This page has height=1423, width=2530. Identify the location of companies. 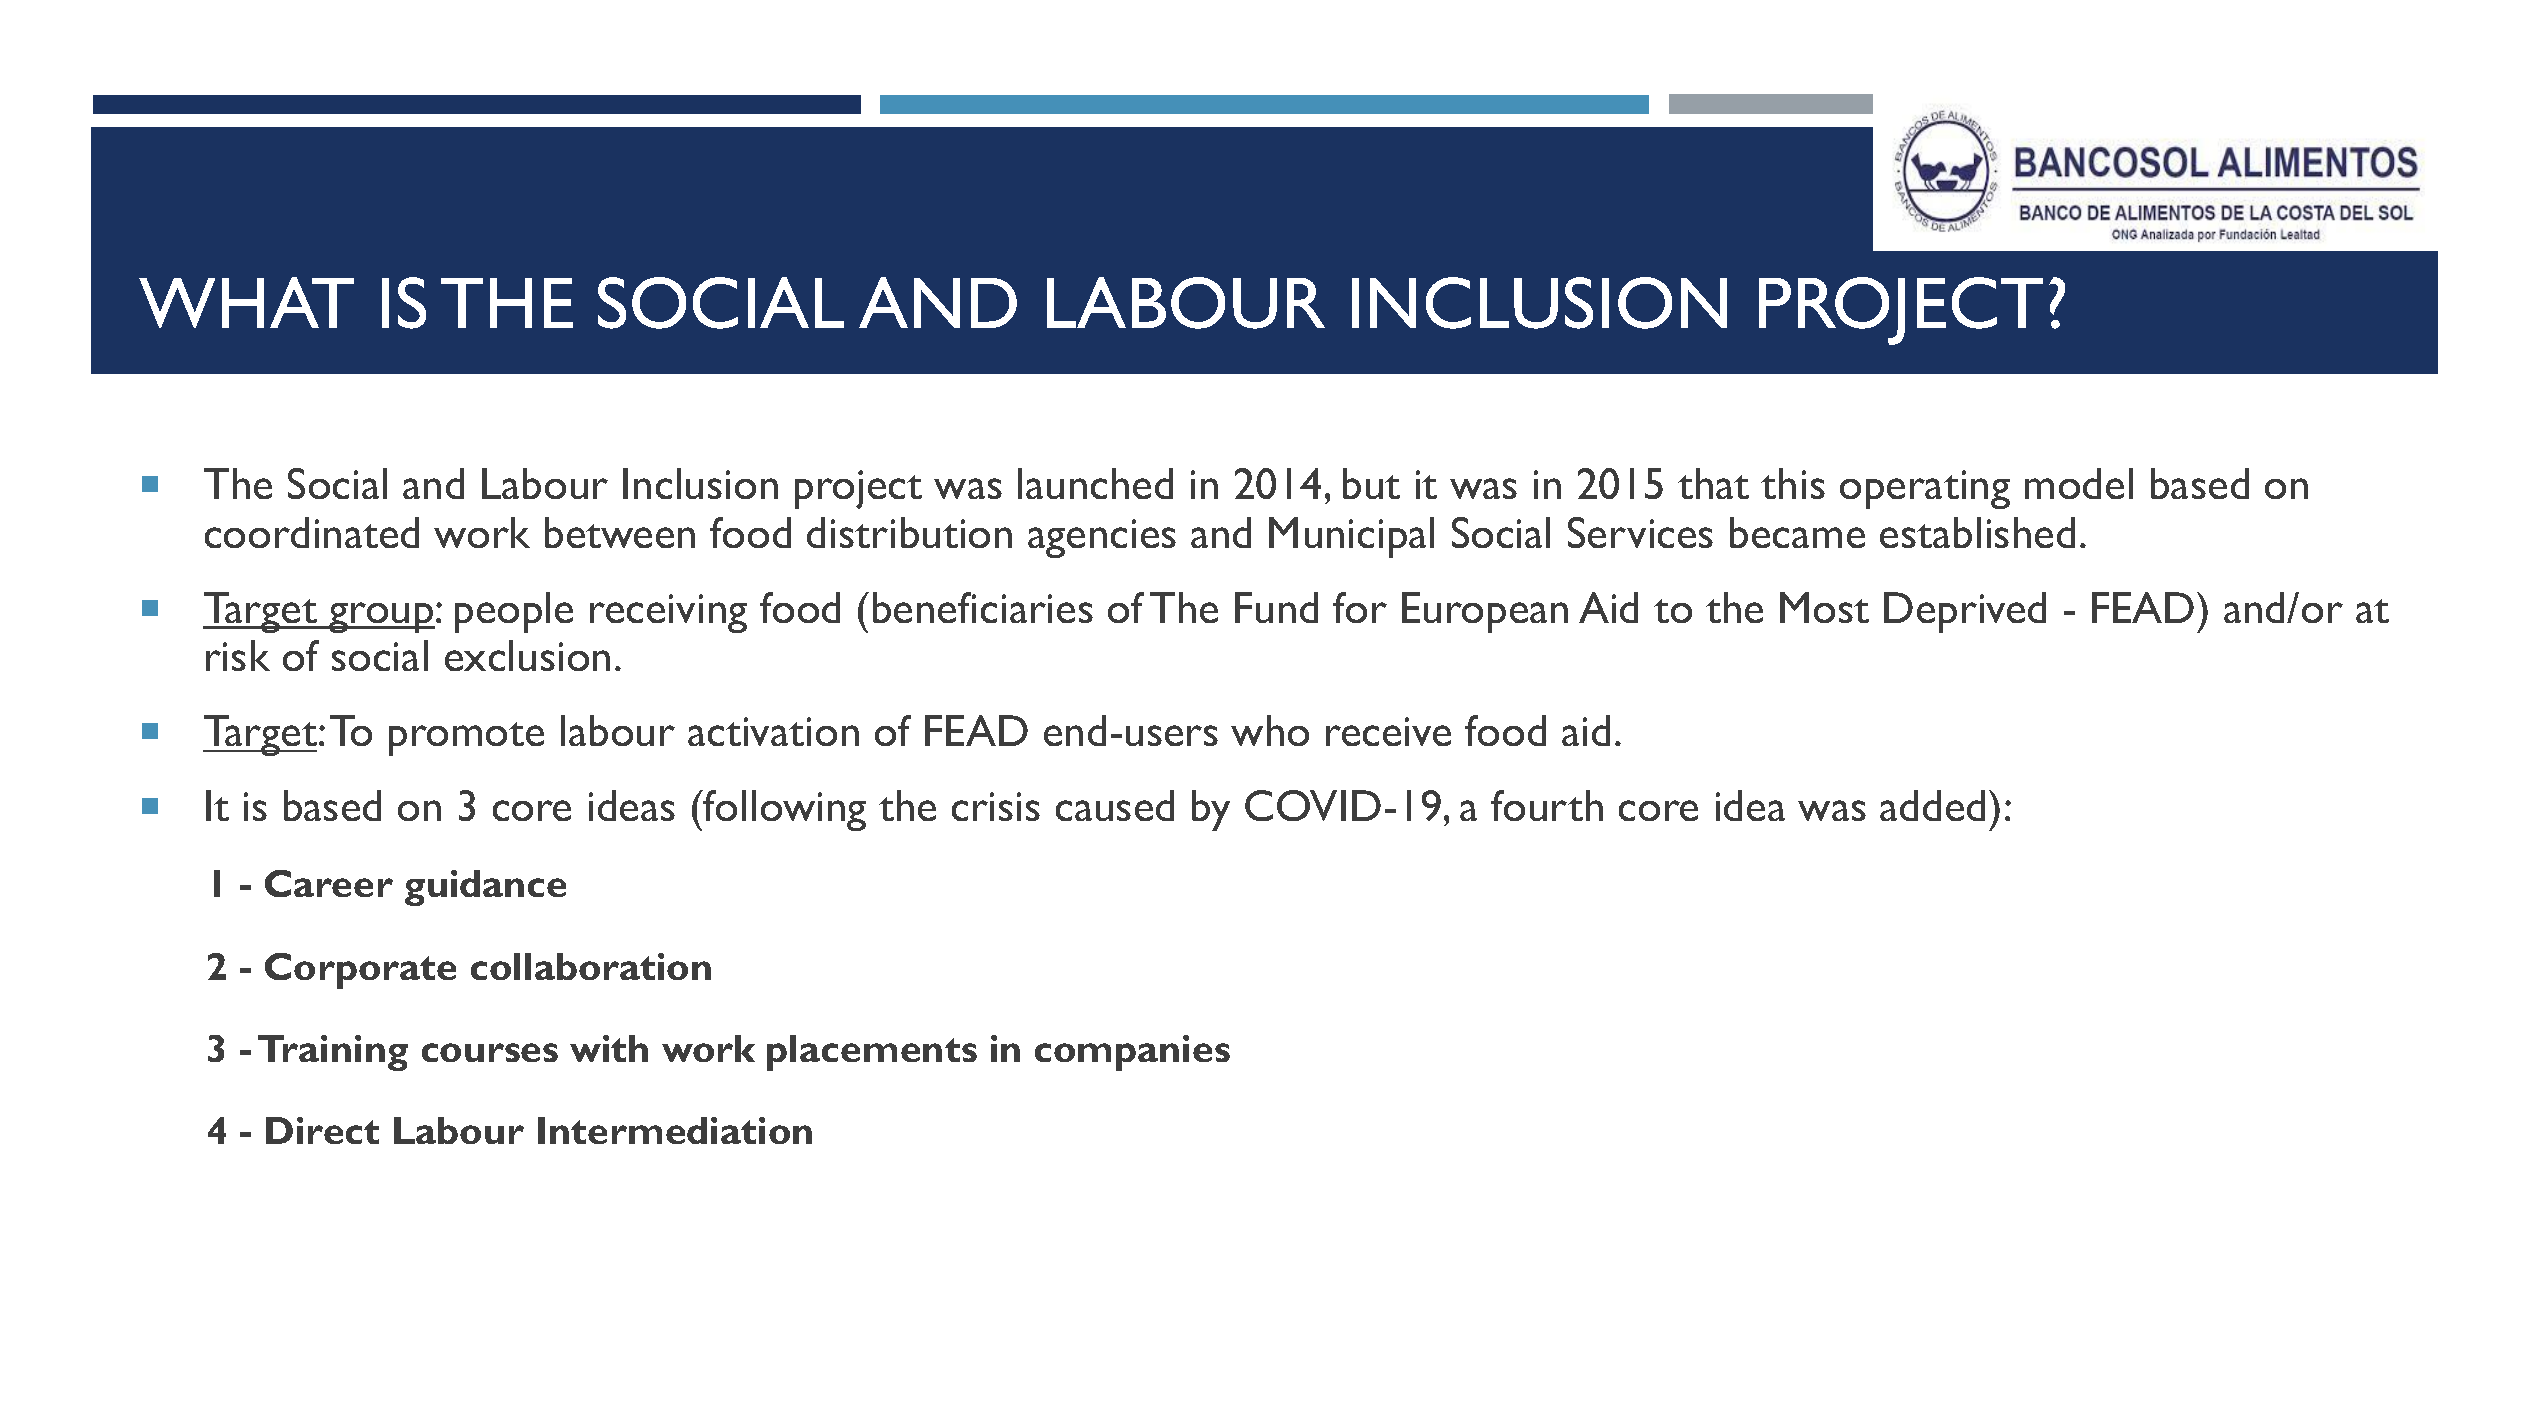
(1132, 1053).
